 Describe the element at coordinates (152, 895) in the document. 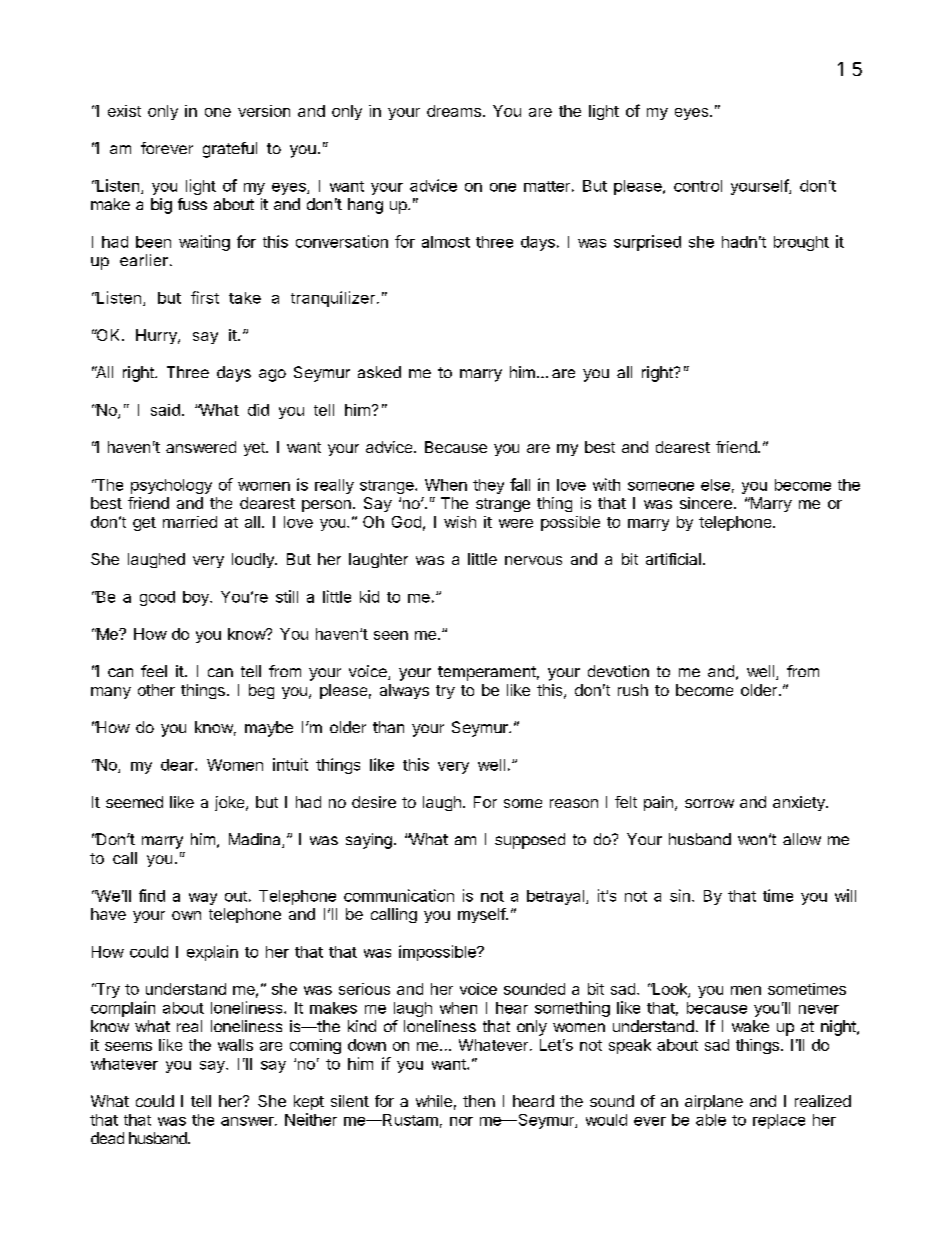

I see `find` at that location.
